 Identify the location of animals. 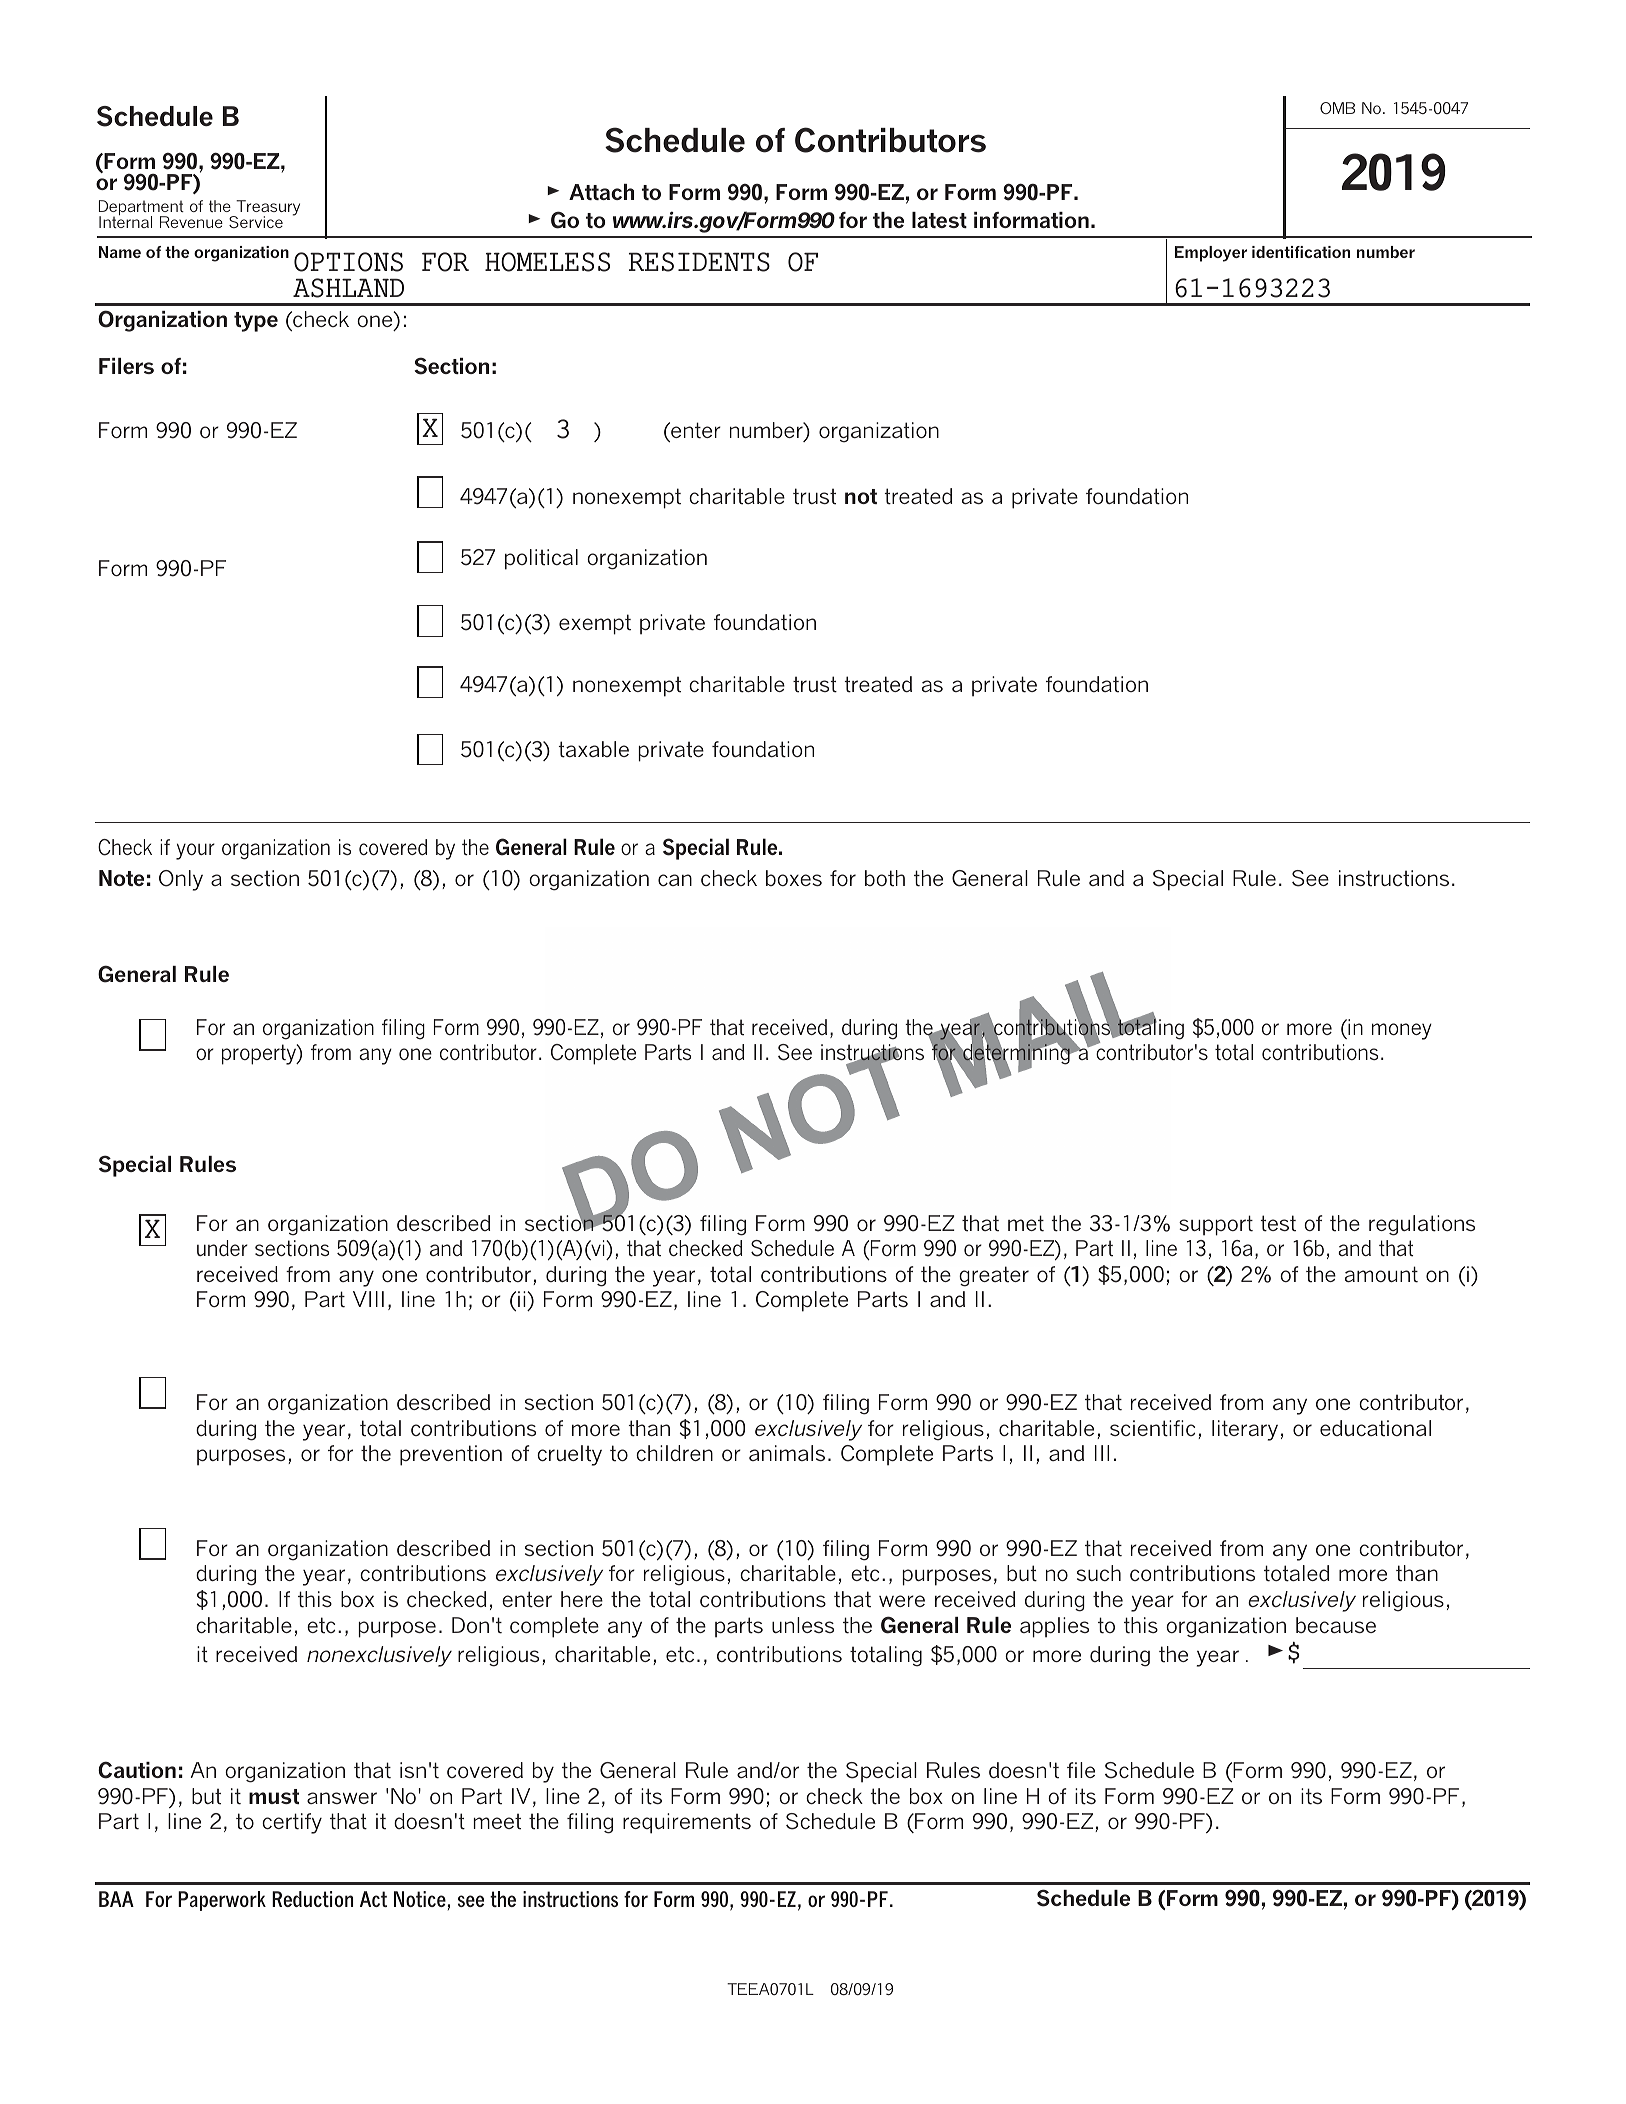
(787, 1453).
